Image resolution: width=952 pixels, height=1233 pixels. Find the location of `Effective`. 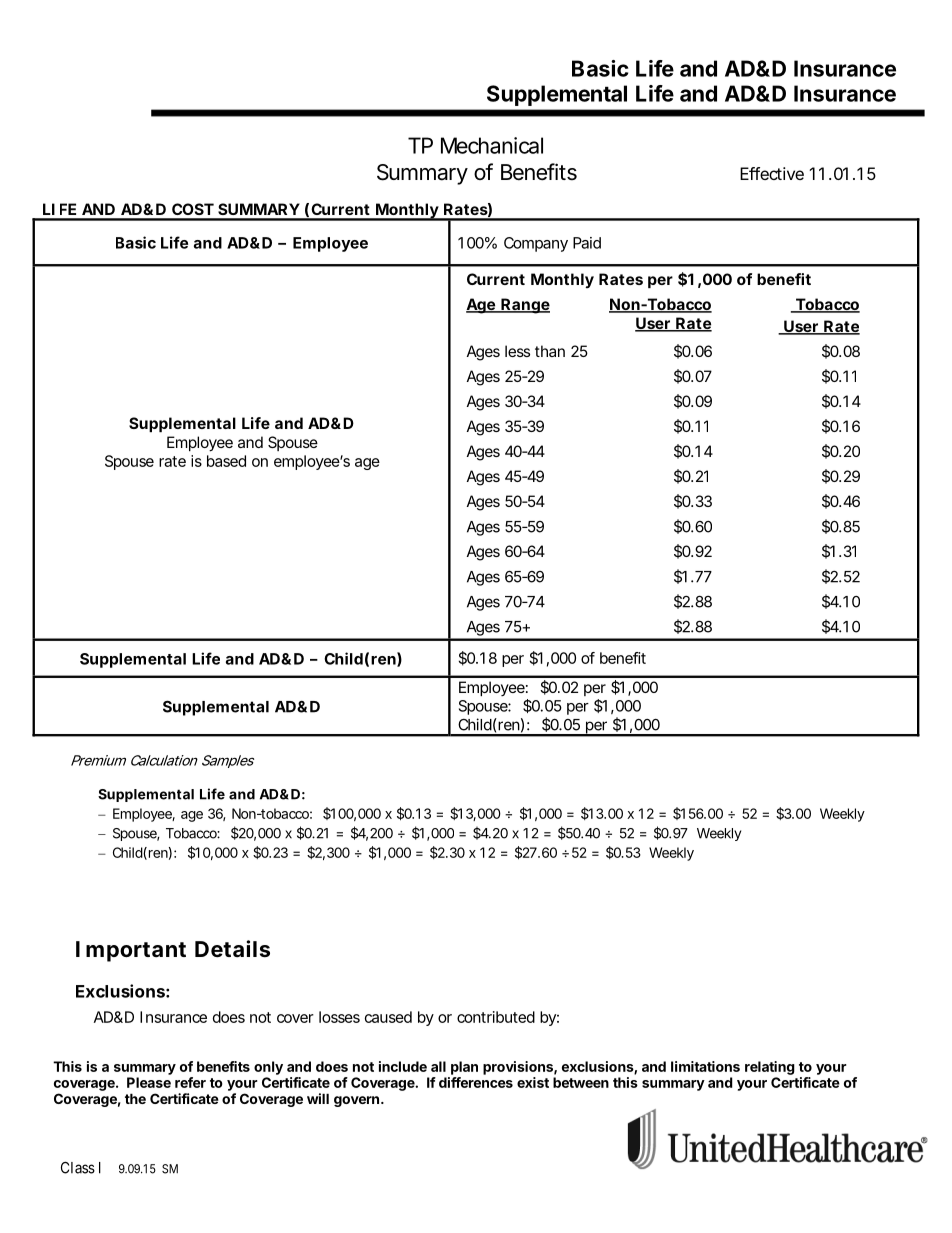

Effective is located at coordinates (772, 173).
